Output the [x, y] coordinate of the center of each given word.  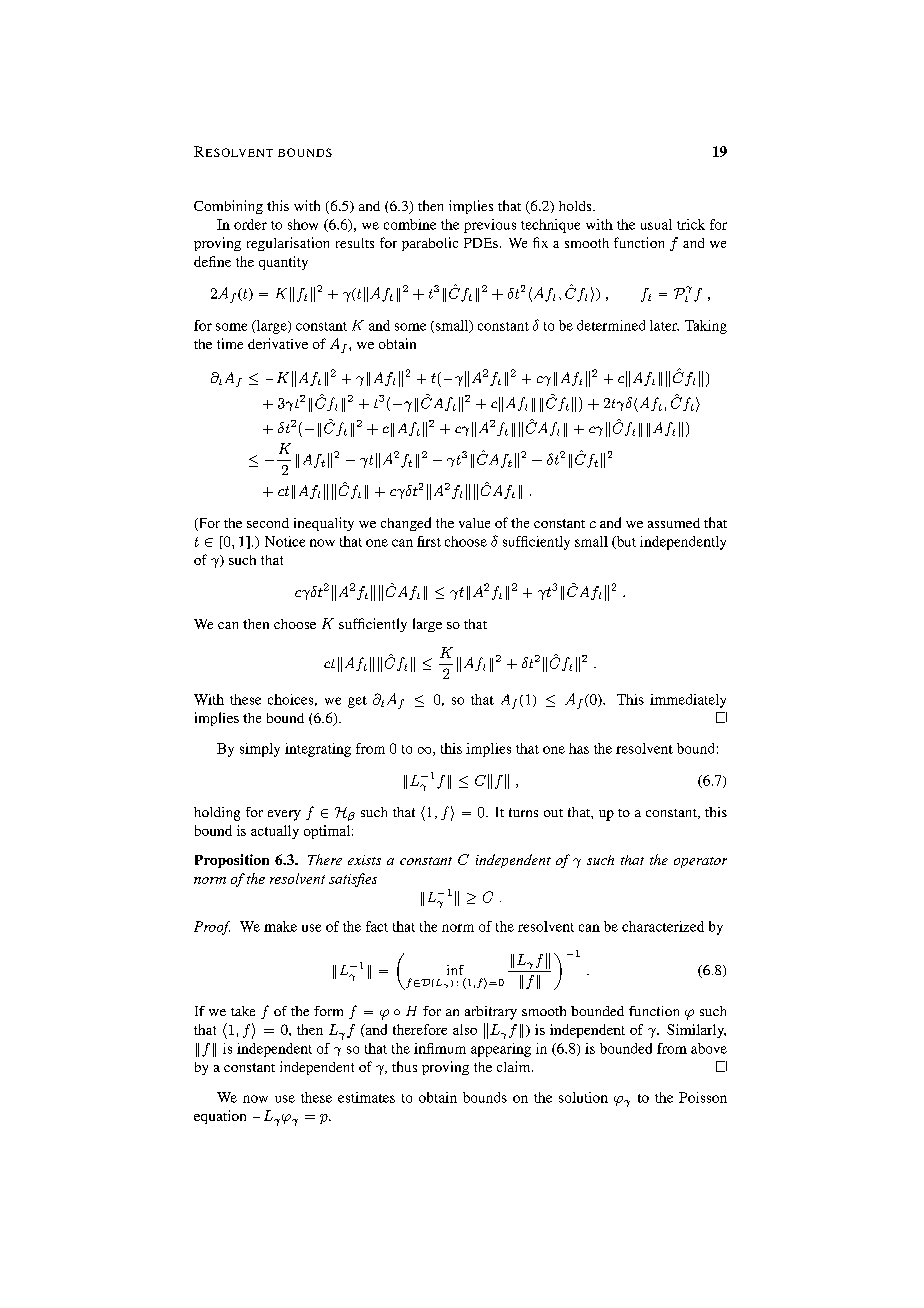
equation [220, 1117]
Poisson [703, 1097]
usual [656, 224]
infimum [440, 1048]
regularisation [288, 244]
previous [490, 226]
